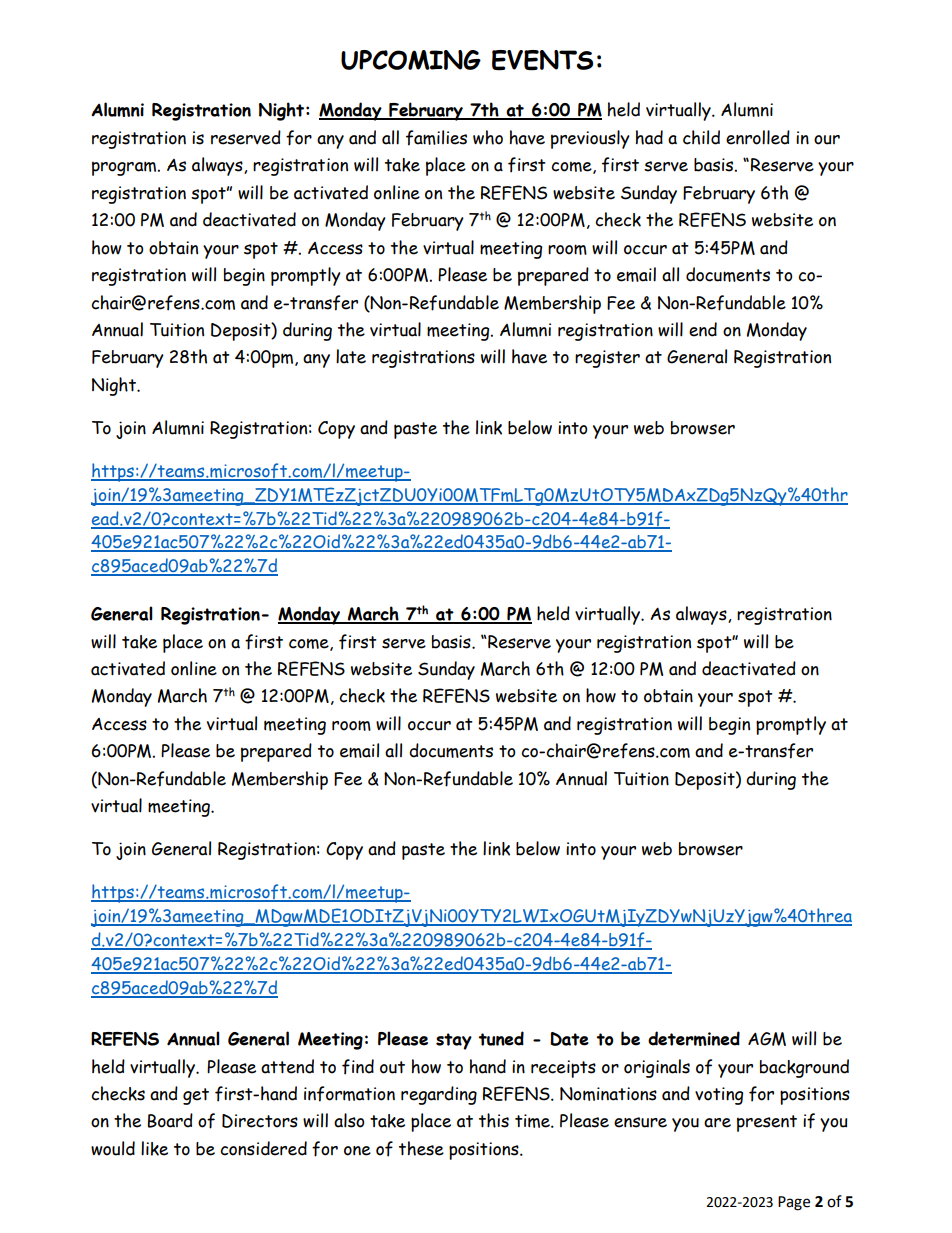 This page has height=1233, width=952. What do you see at coordinates (694, 1038) in the page?
I see `determined` at bounding box center [694, 1038].
